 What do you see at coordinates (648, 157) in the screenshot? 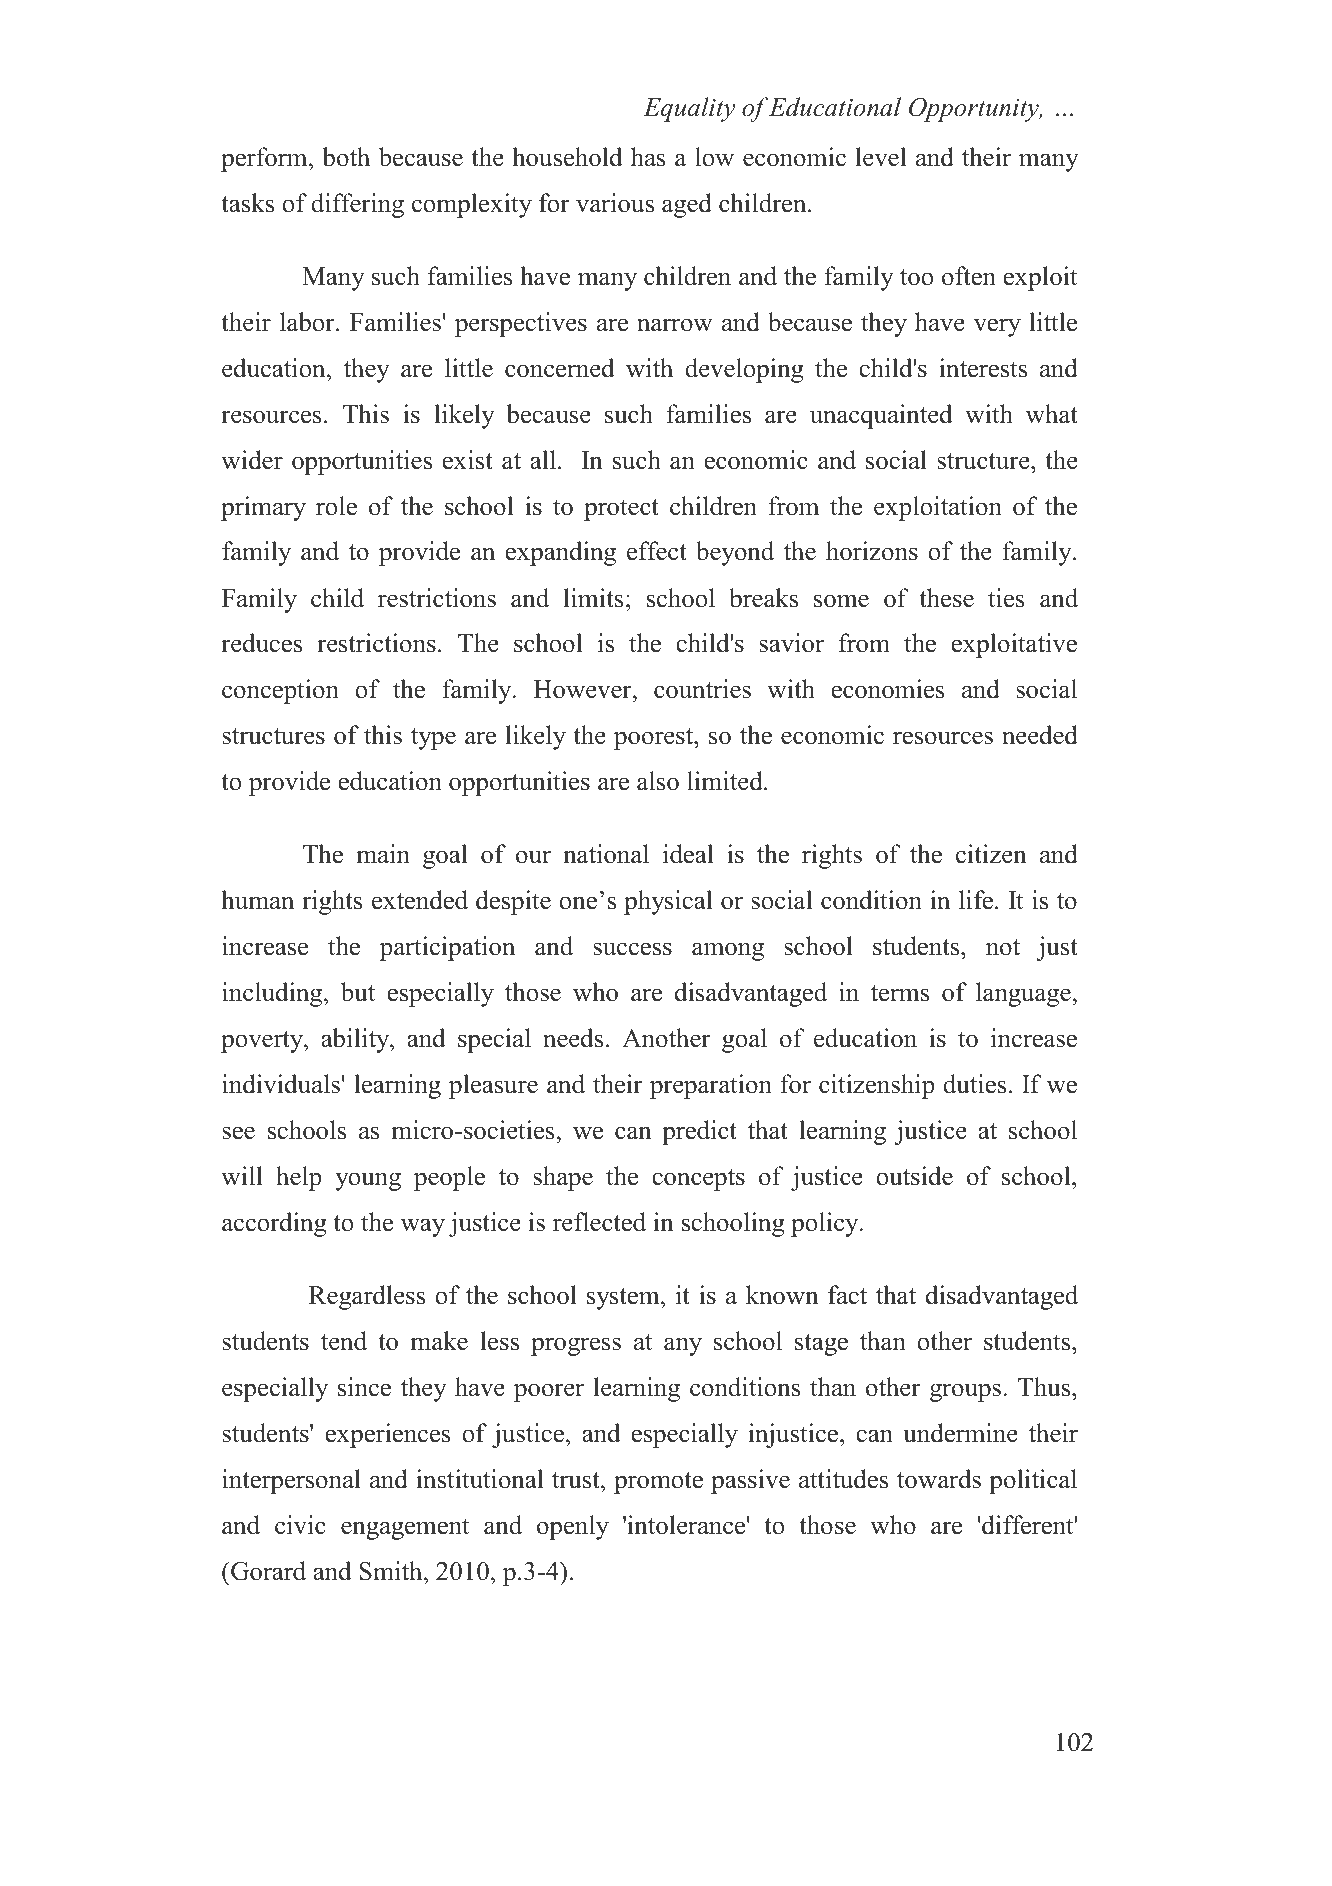
I see `has` at bounding box center [648, 157].
